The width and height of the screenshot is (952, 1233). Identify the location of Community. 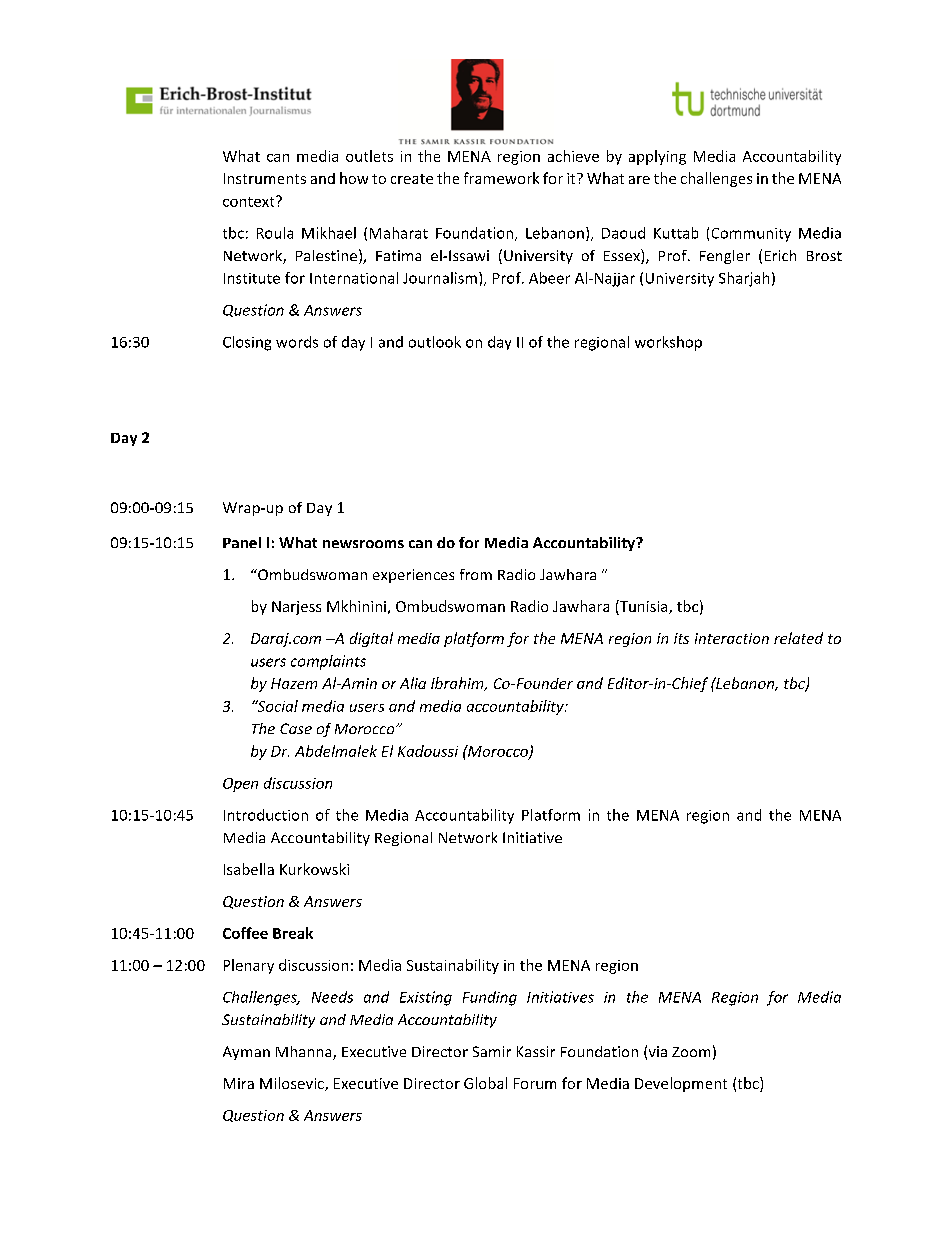
(751, 235).
